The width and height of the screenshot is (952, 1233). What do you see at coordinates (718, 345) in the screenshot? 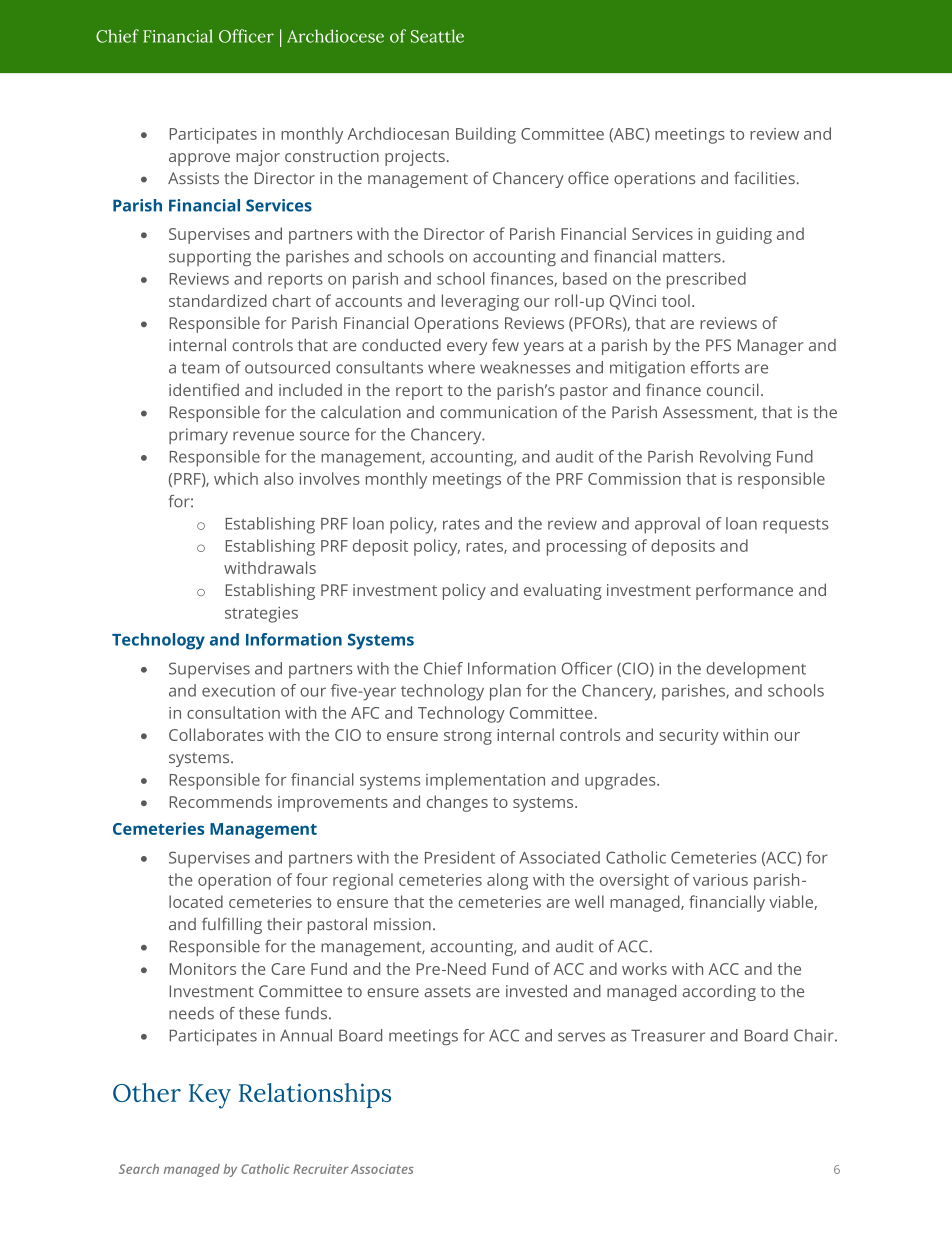
I see `PFS` at bounding box center [718, 345].
